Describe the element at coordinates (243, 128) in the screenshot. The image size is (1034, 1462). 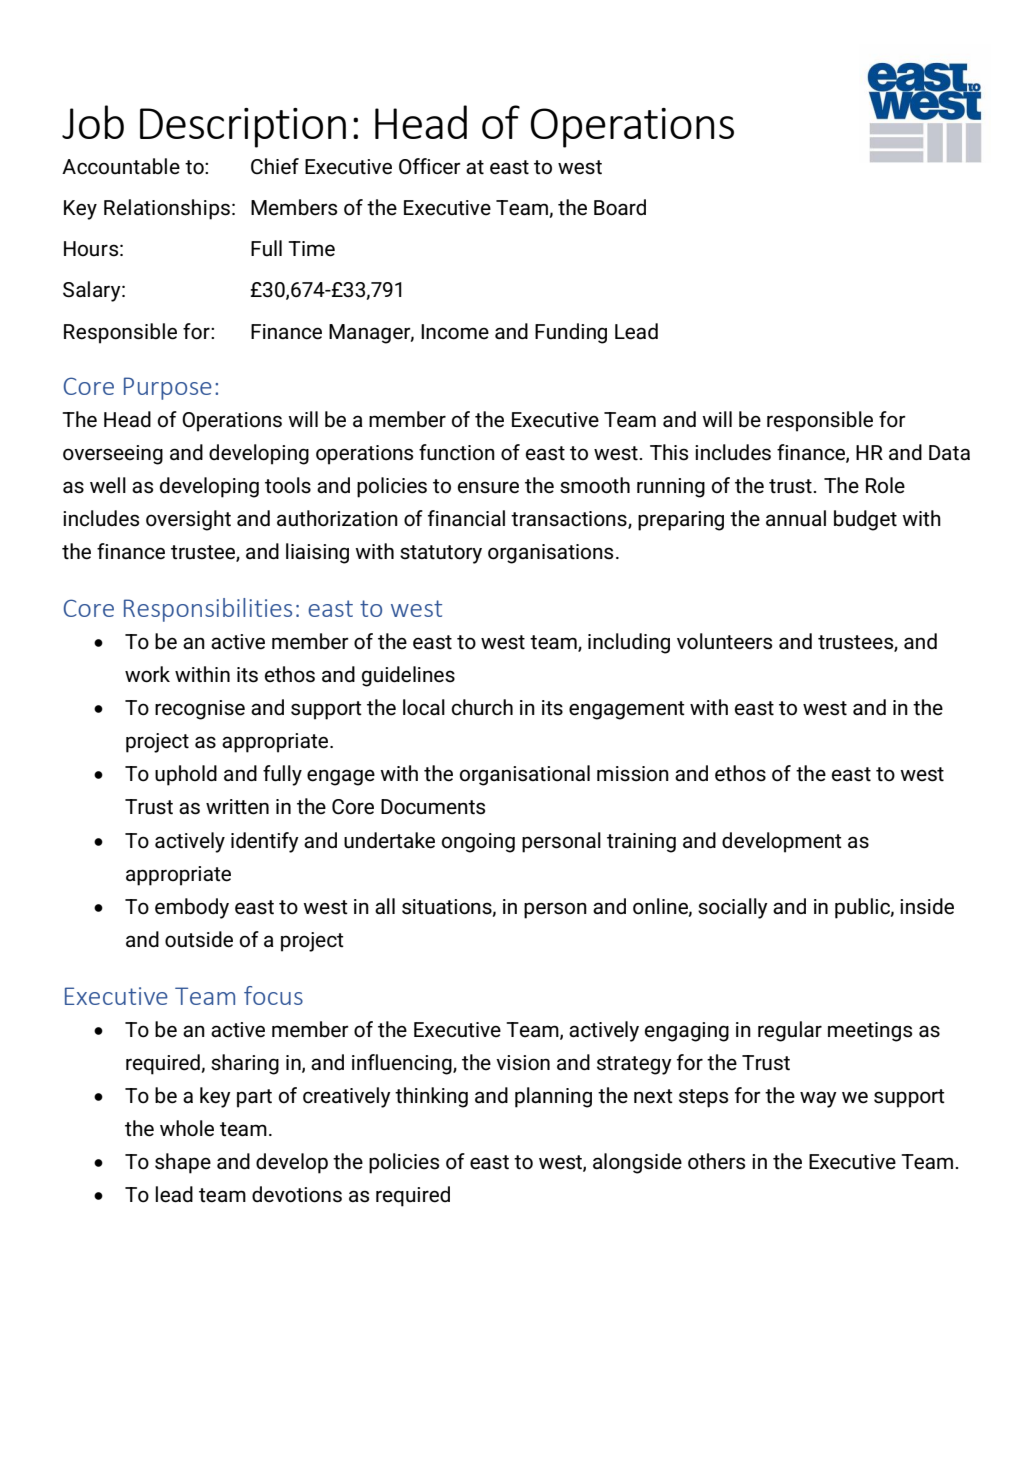
I see `Description` at that location.
